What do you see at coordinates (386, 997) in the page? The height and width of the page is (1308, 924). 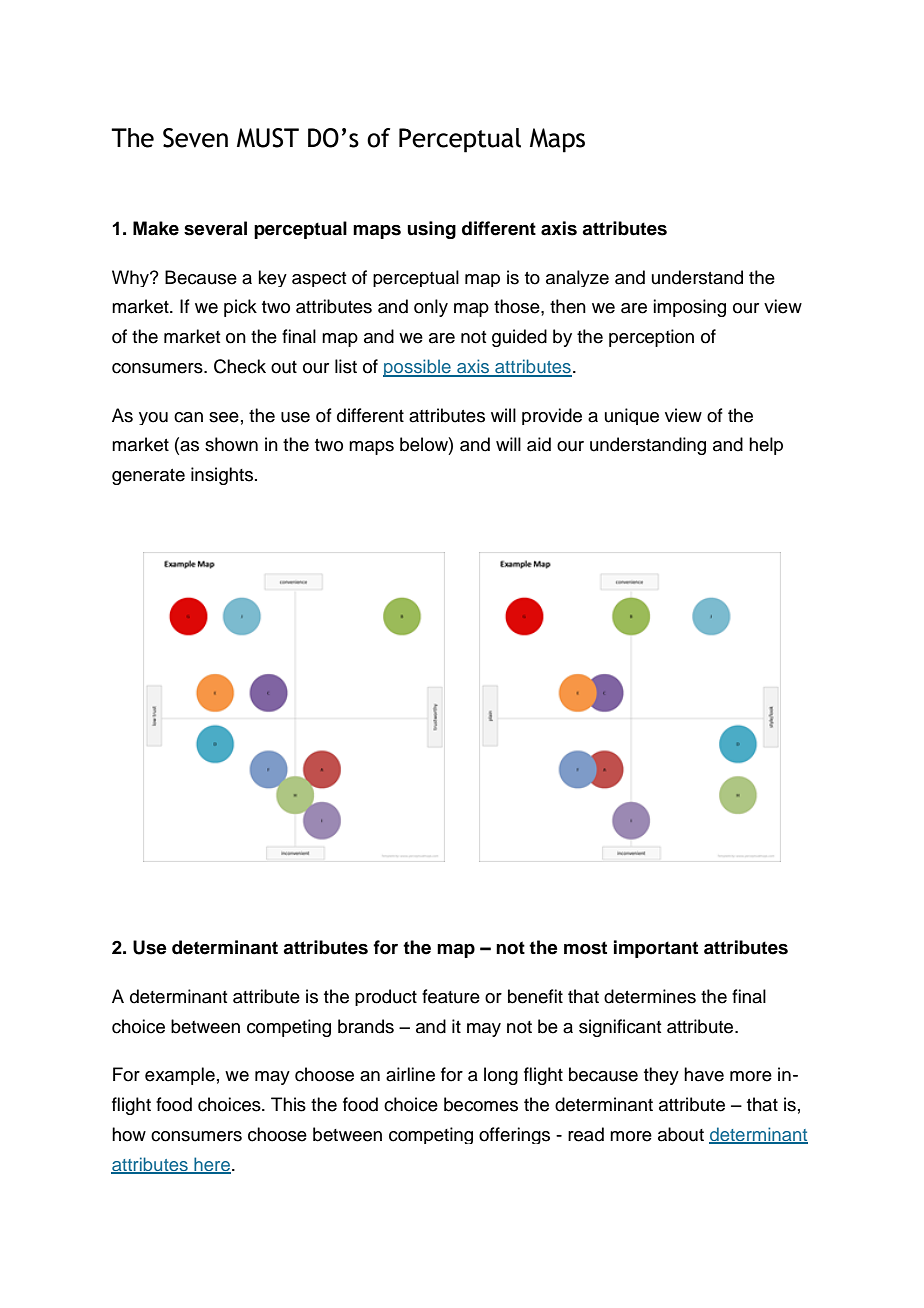 I see `product` at bounding box center [386, 997].
